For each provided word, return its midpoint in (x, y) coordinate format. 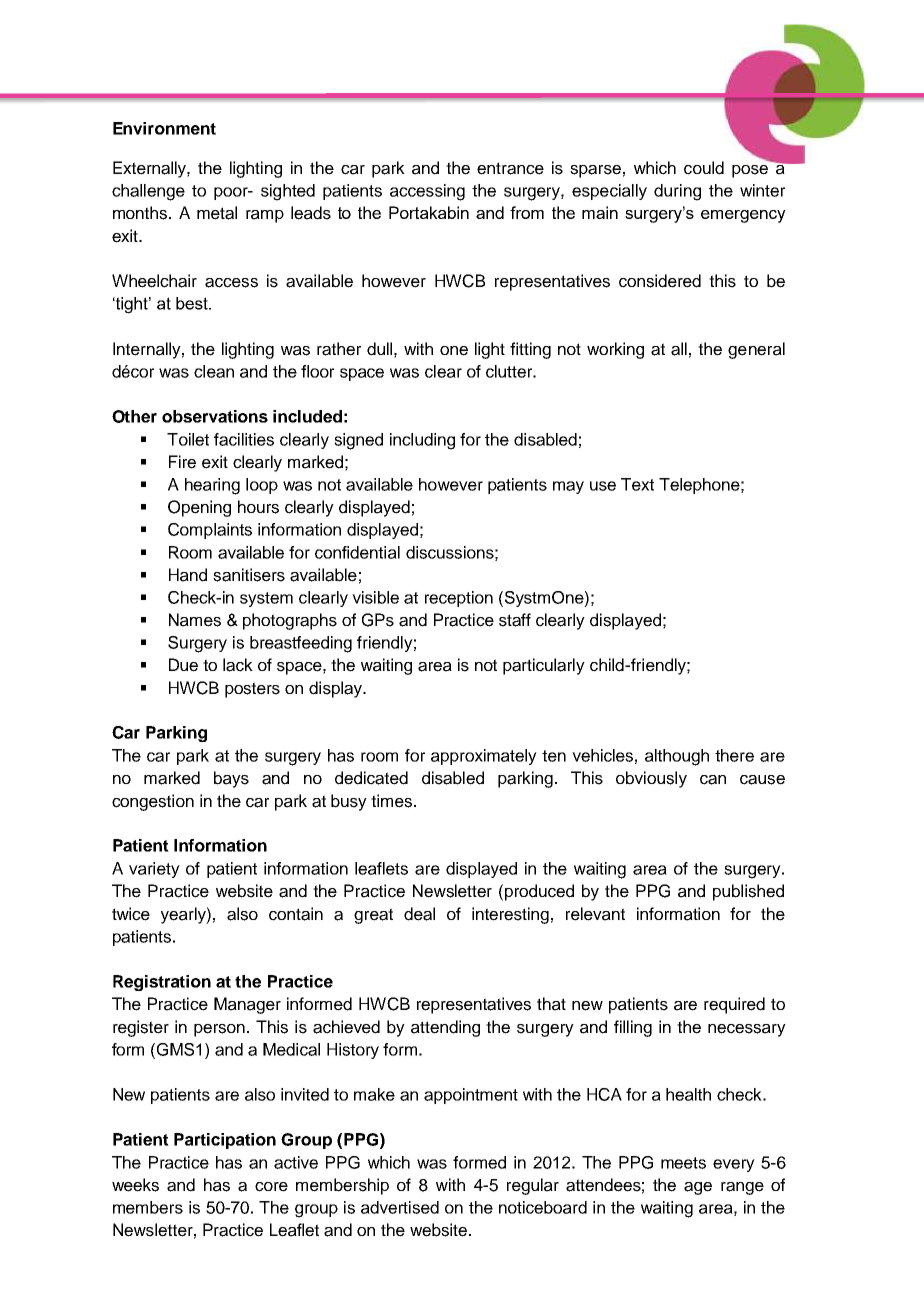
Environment (164, 128)
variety (154, 870)
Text (637, 484)
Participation (225, 1141)
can (713, 780)
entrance (510, 168)
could (704, 168)
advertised (400, 1207)
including (422, 441)
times (391, 801)
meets (683, 1163)
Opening (199, 508)
